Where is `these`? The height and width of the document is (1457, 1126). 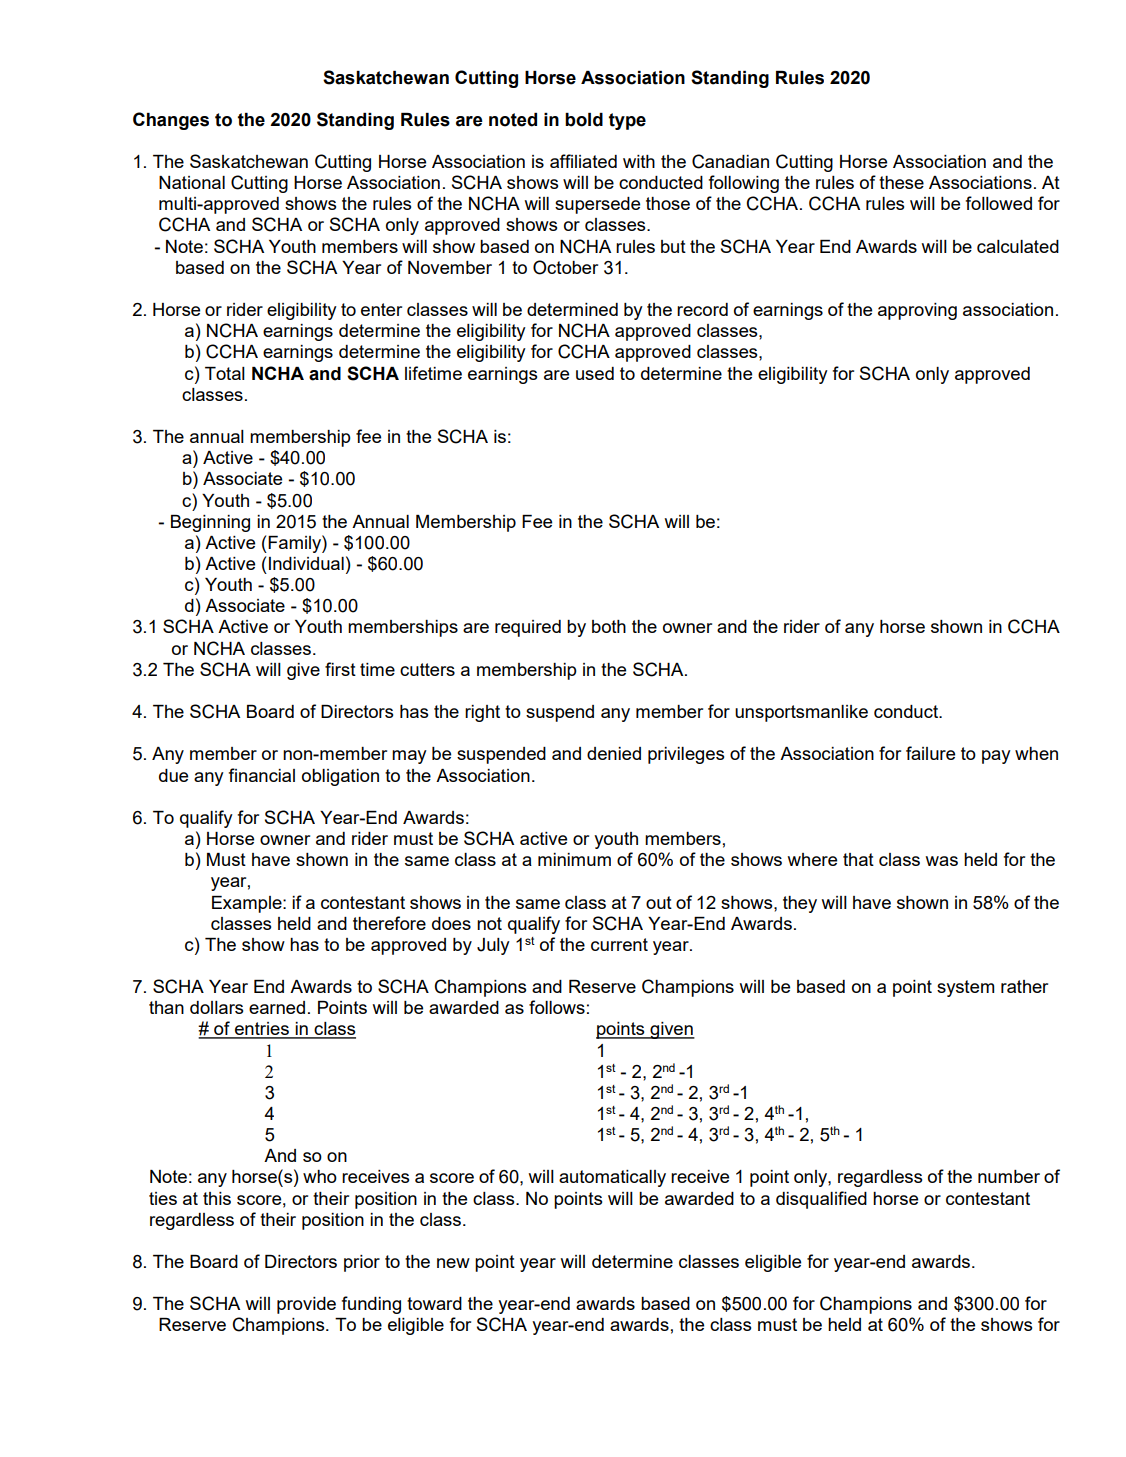
these is located at coordinates (901, 182).
